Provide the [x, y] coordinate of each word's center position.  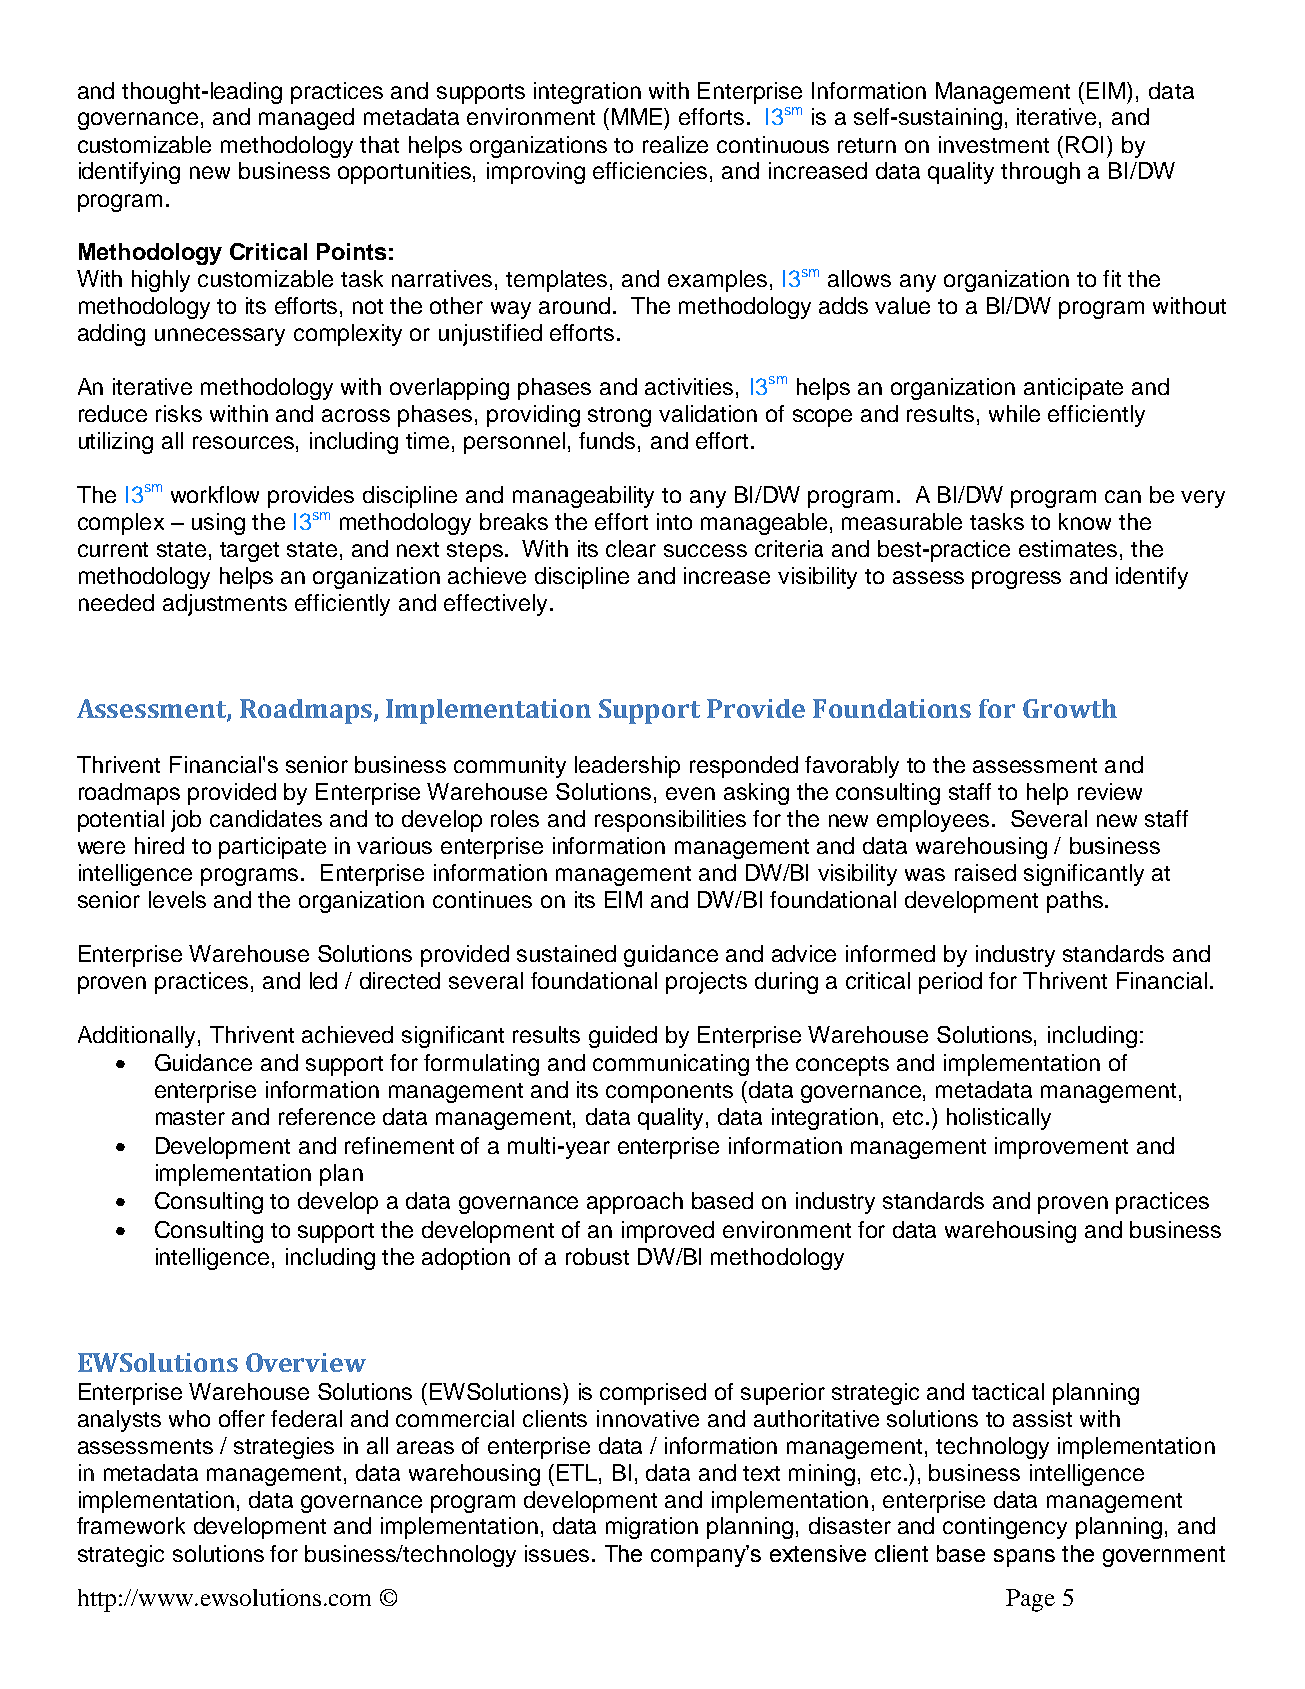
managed [306, 119]
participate [272, 848]
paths [1075, 902]
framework [131, 1525]
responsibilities [670, 821]
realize [675, 144]
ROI [1084, 144]
